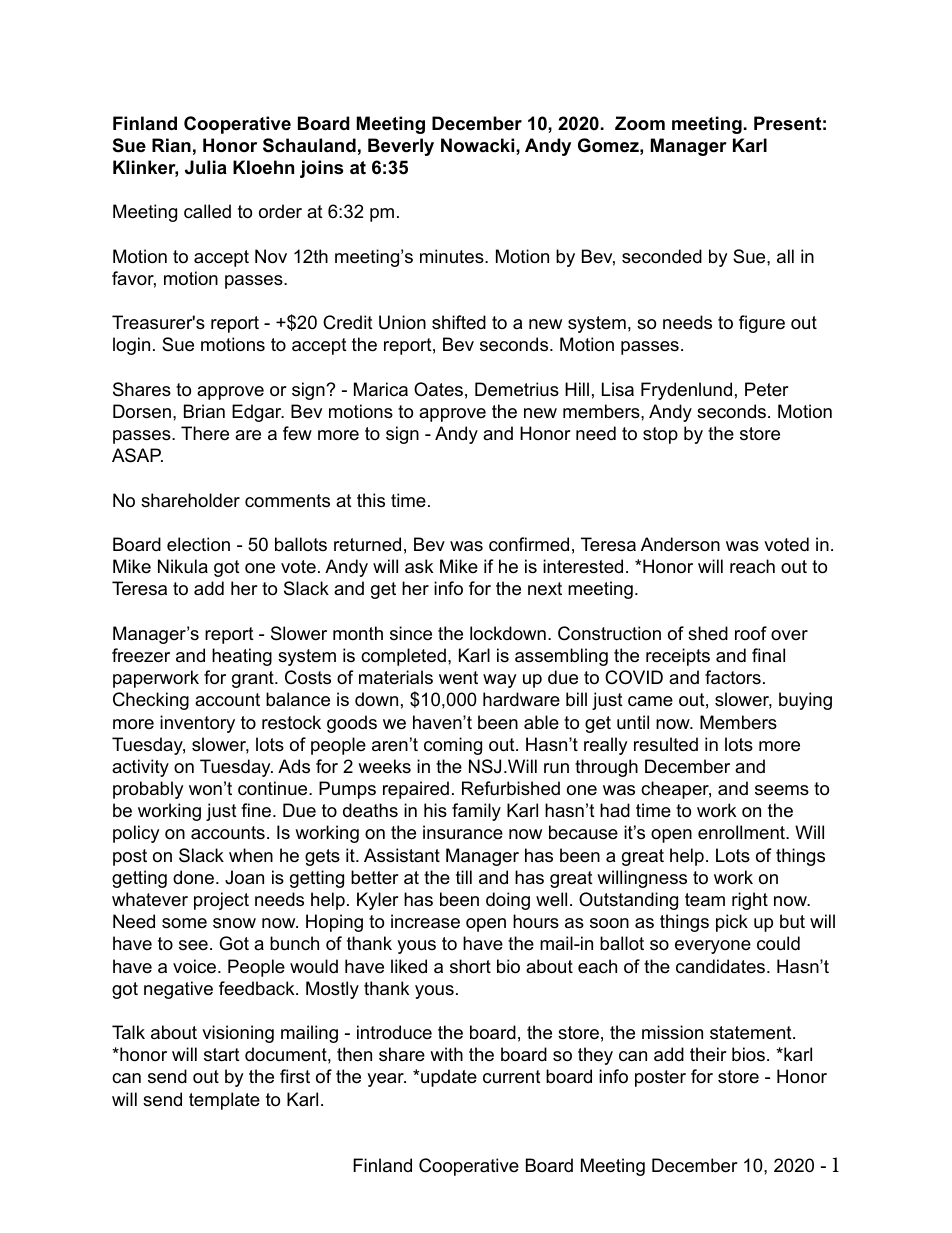  Describe the element at coordinates (222, 1054) in the screenshot. I see `start` at that location.
